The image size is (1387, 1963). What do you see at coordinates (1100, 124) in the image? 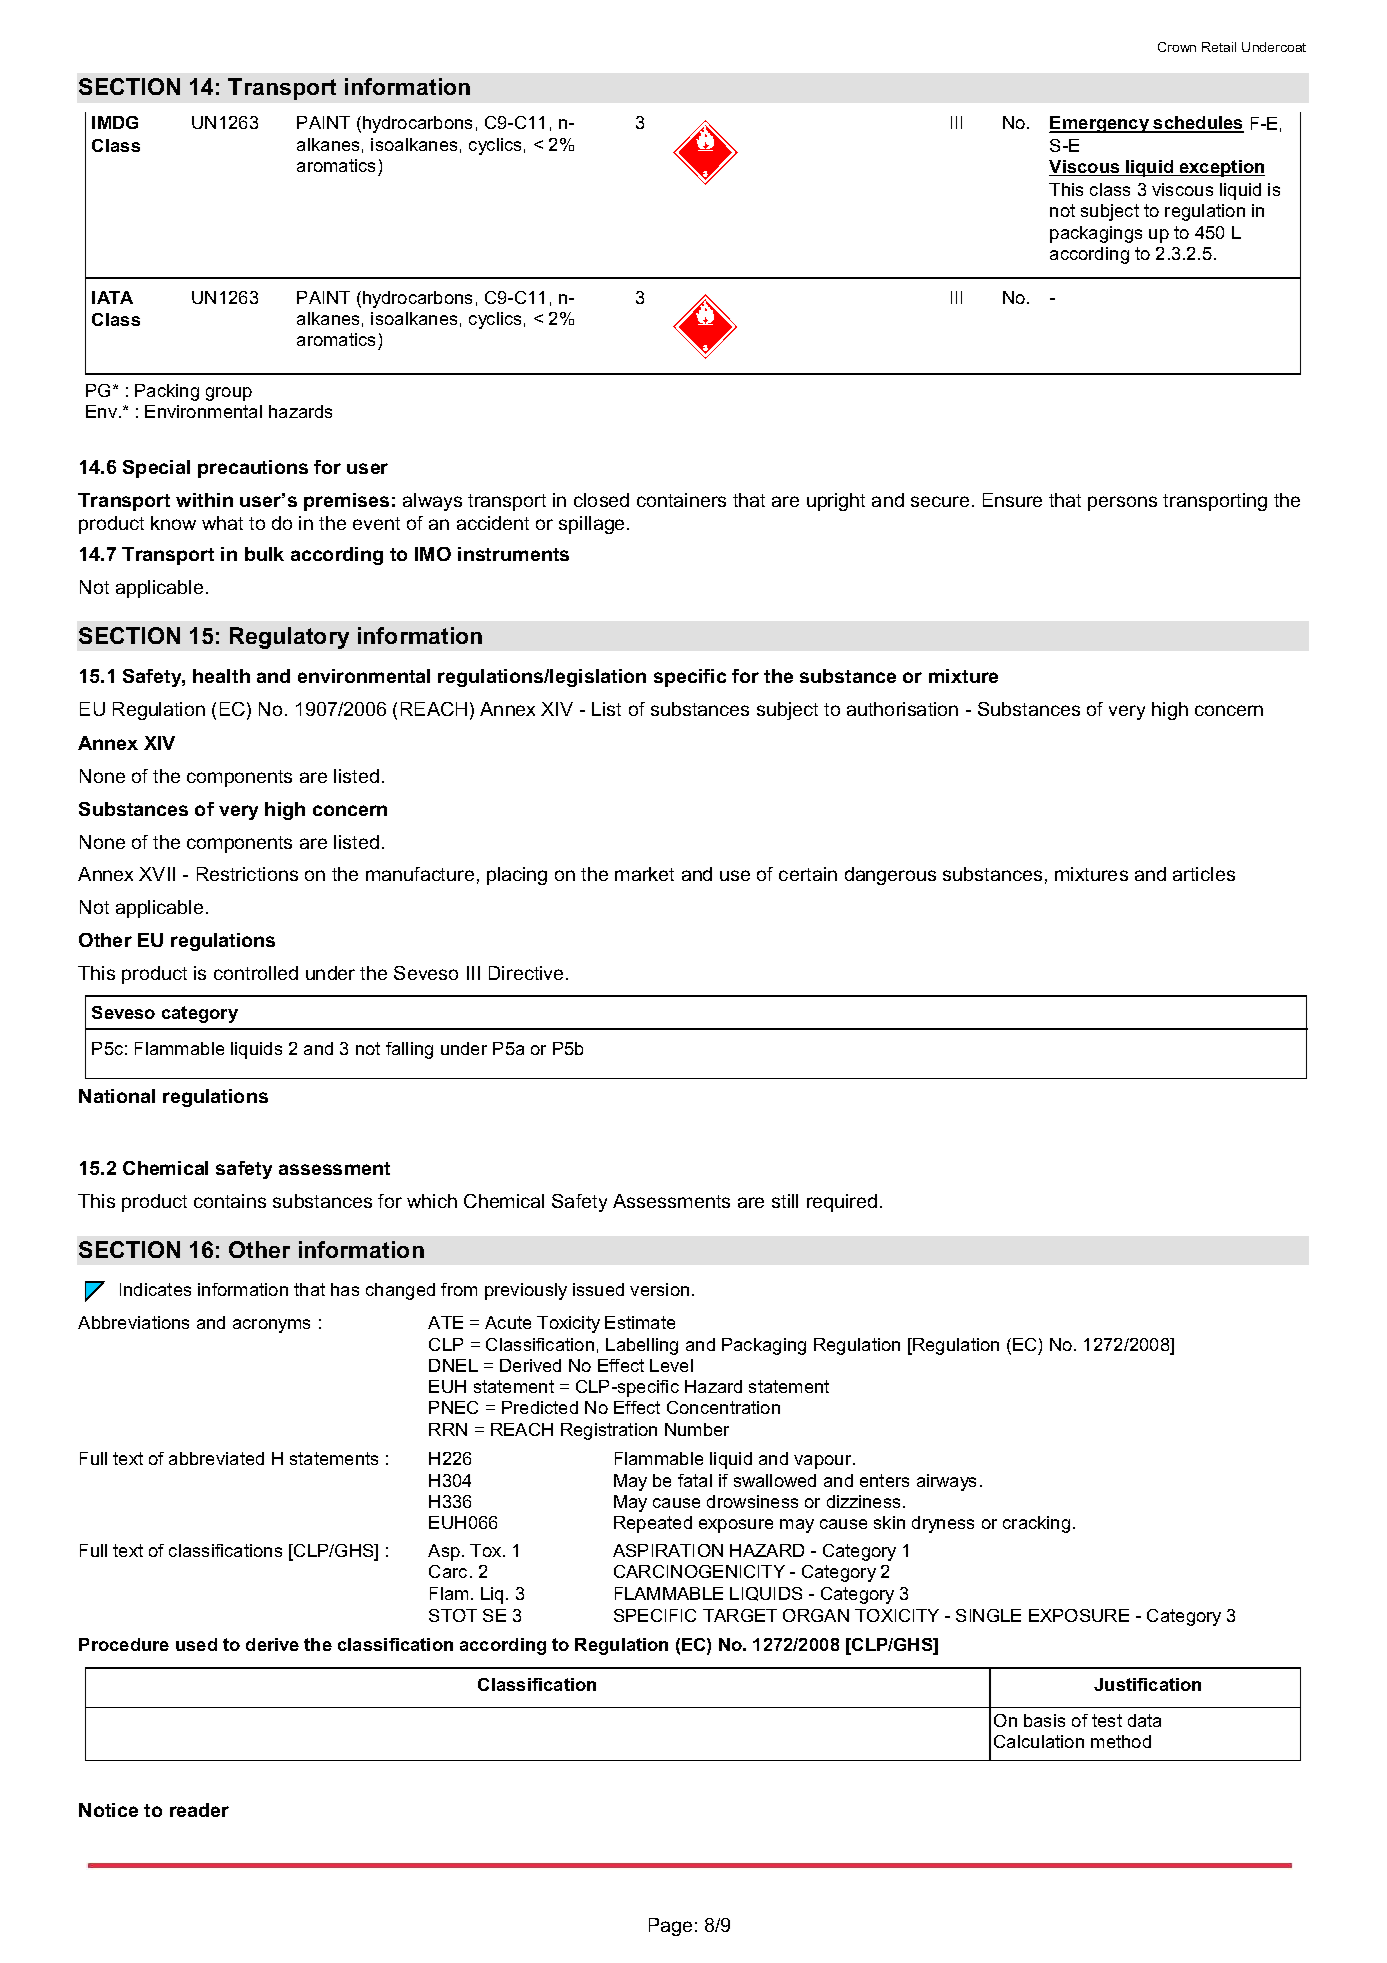
I see `Emergency` at bounding box center [1100, 124].
